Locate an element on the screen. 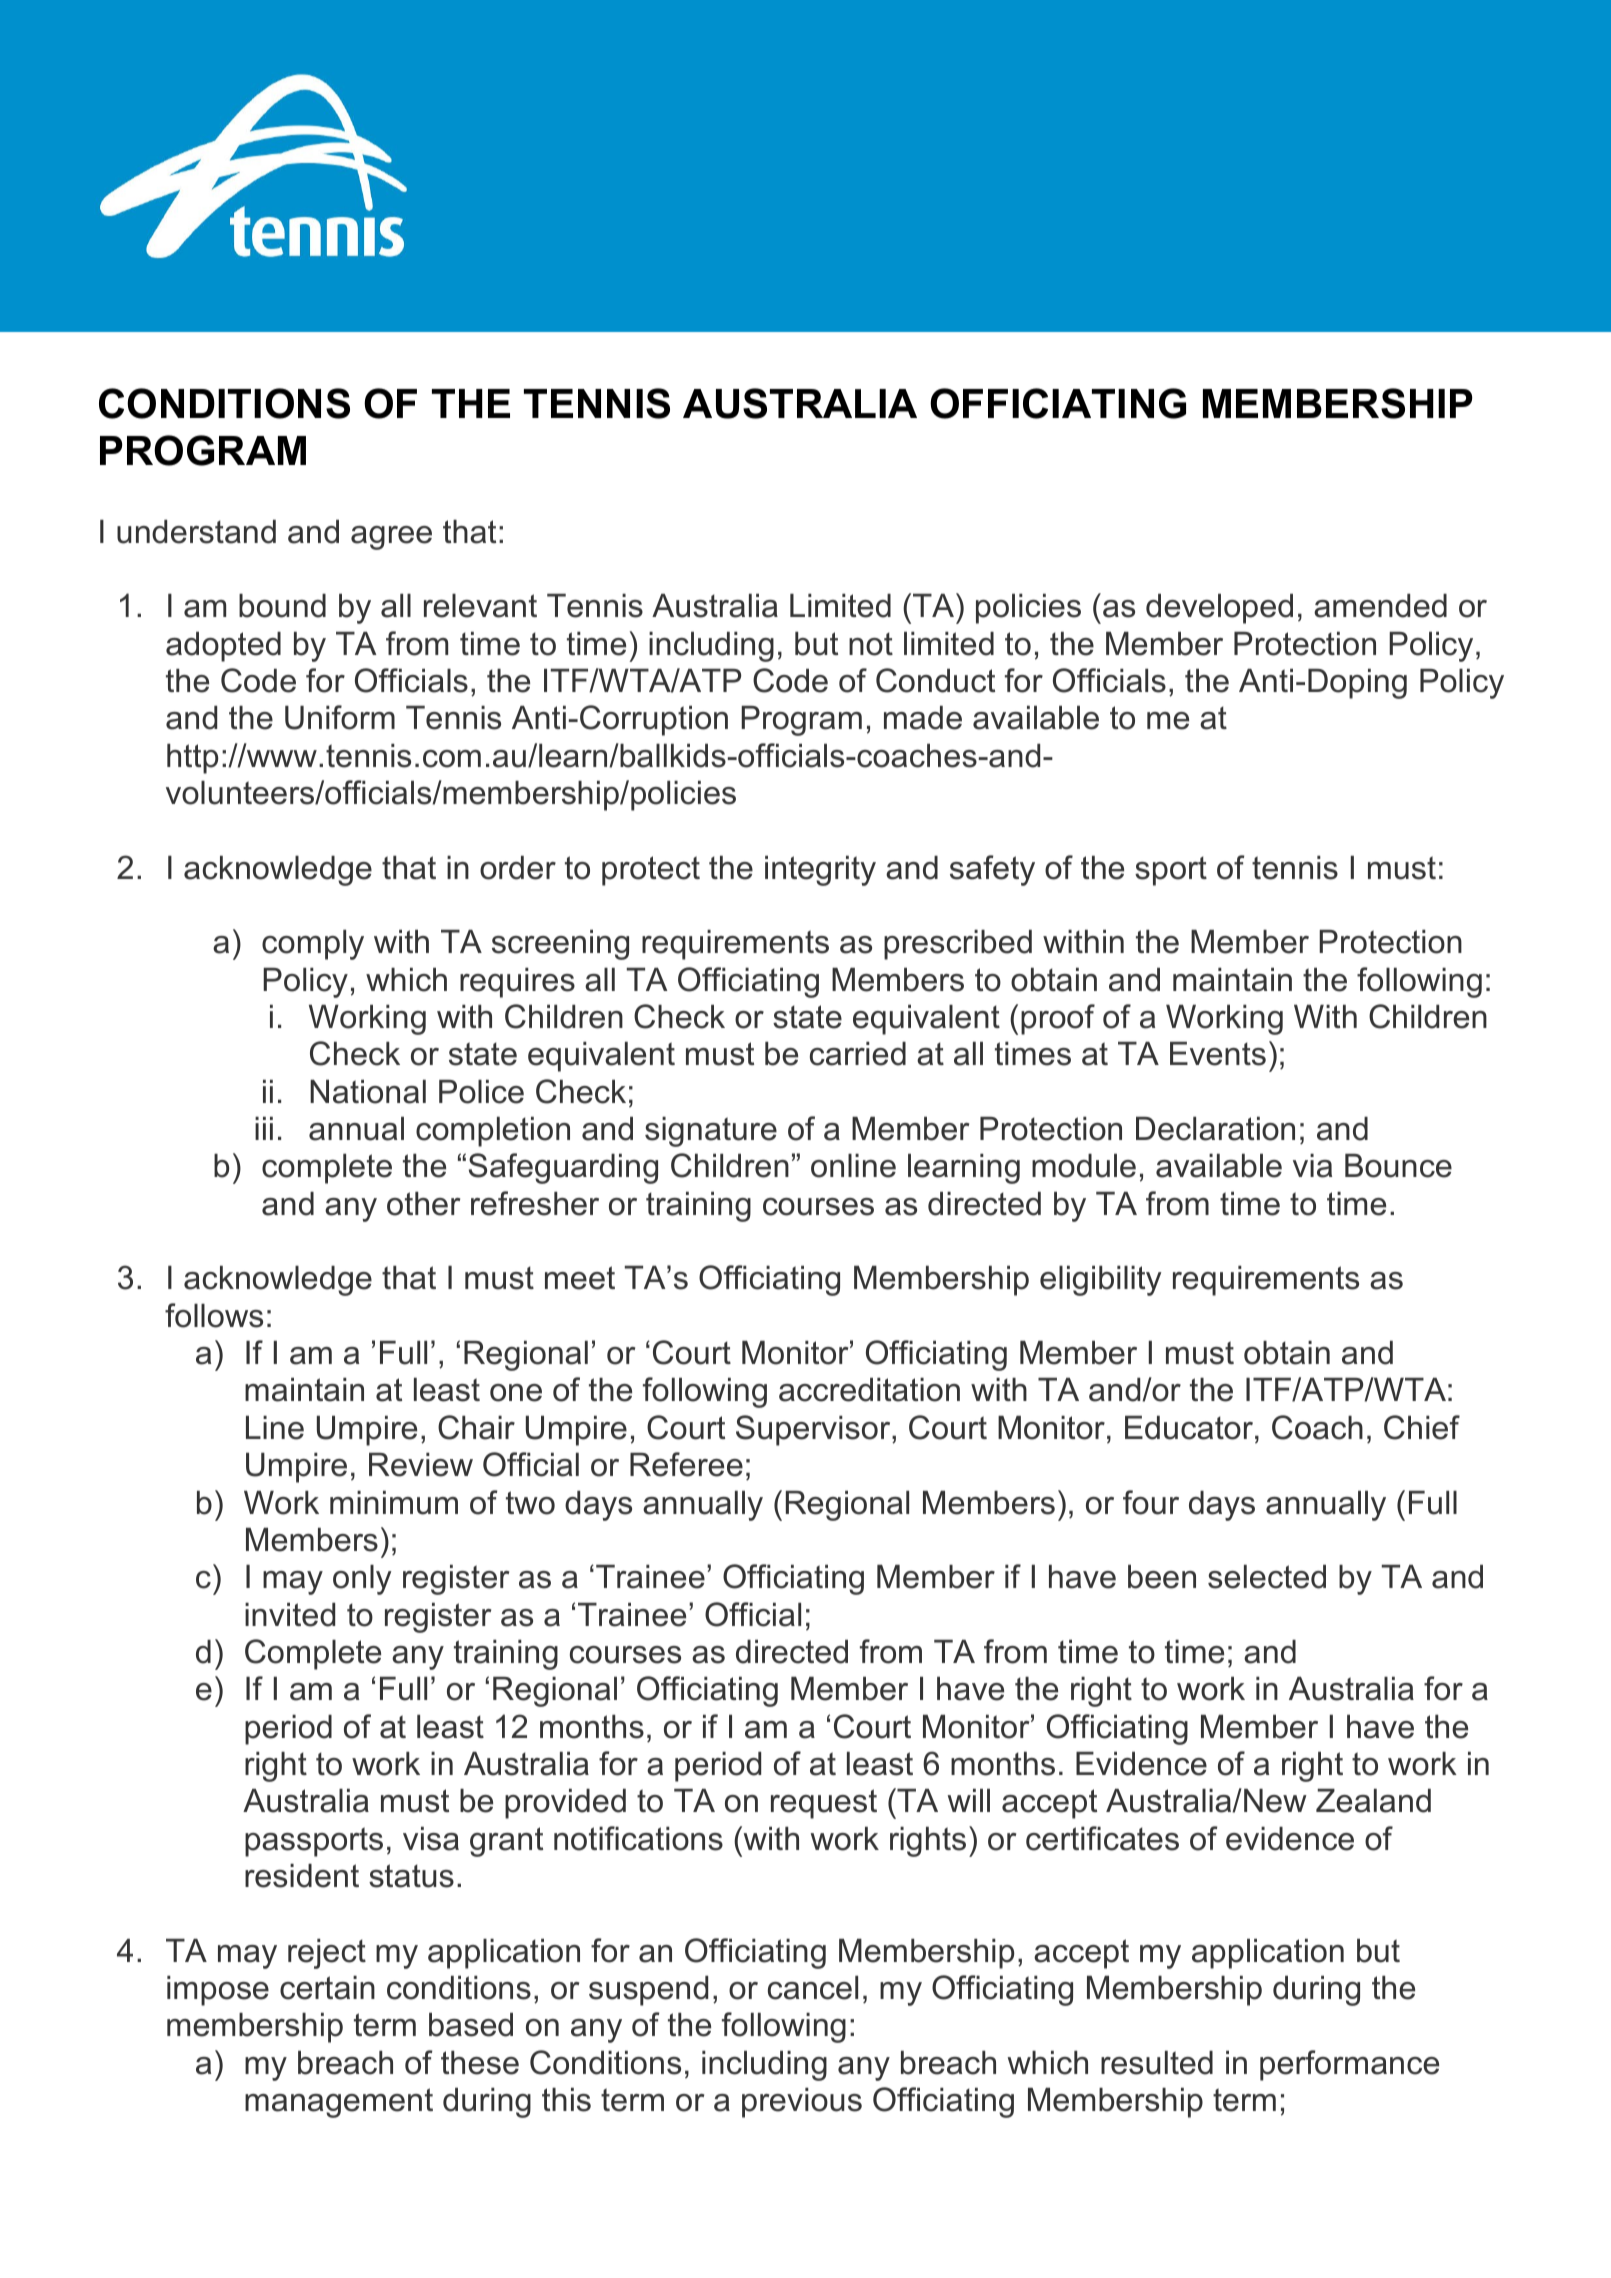 This screenshot has width=1611, height=2278. follows is located at coordinates (214, 1315).
